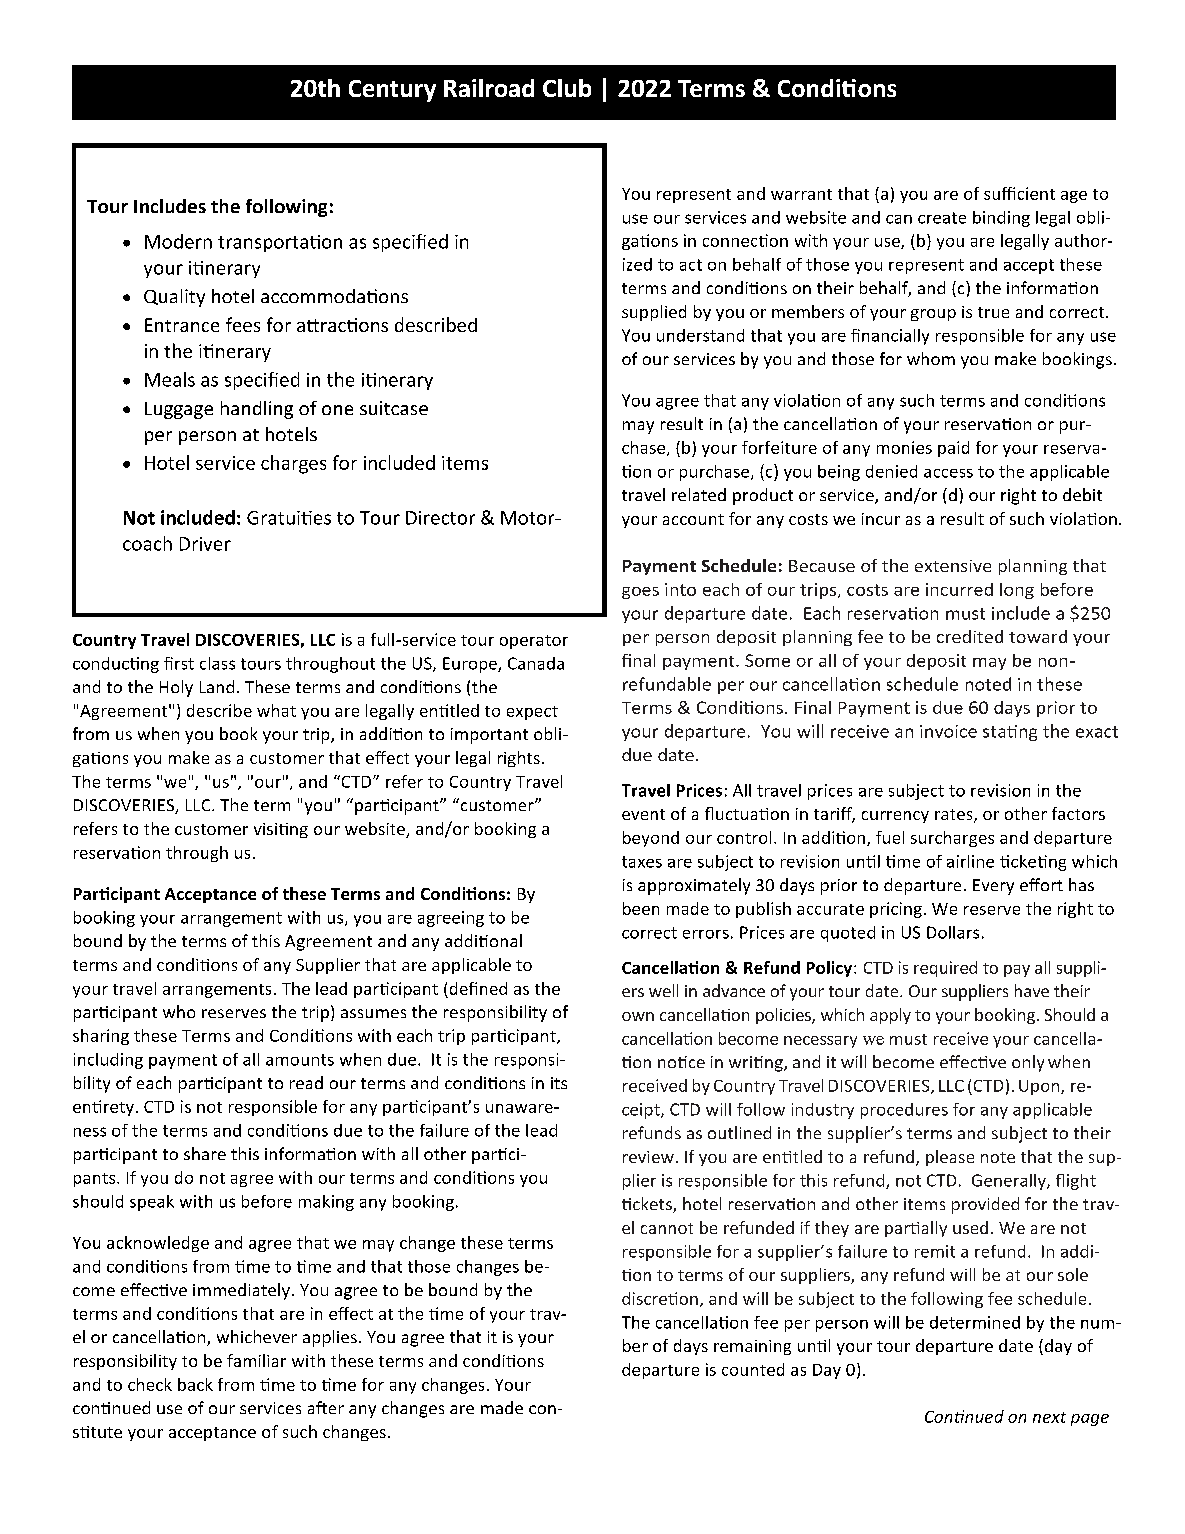 The height and width of the screenshot is (1534, 1185). I want to click on expect, so click(532, 713).
